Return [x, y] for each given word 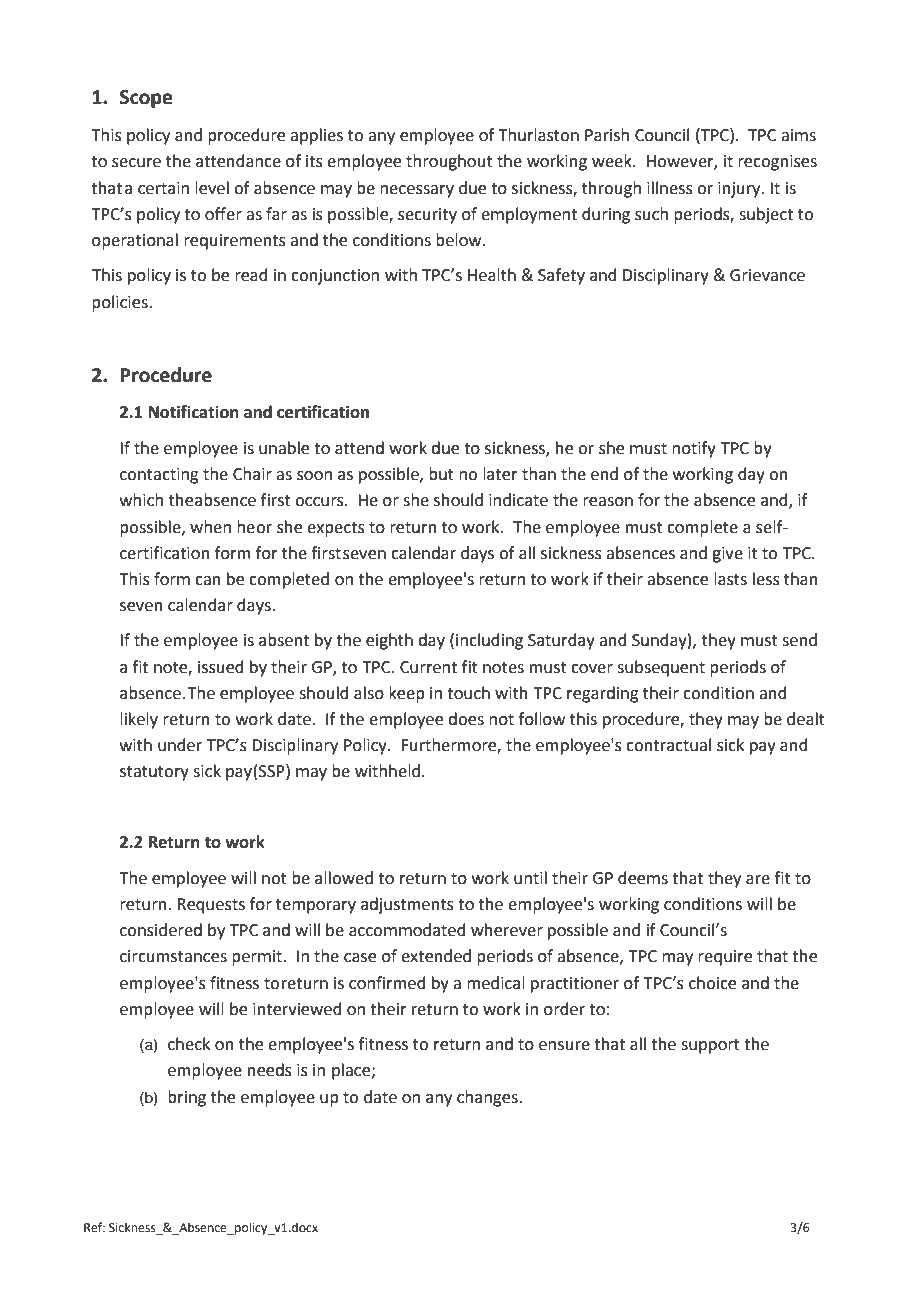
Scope [146, 99]
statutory [154, 773]
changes [488, 1098]
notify [694, 449]
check [189, 1044]
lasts [730, 579]
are [758, 880]
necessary [417, 191]
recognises [777, 163]
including [489, 641]
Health [492, 275]
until [530, 878]
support [710, 1046]
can [208, 581]
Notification [194, 412]
